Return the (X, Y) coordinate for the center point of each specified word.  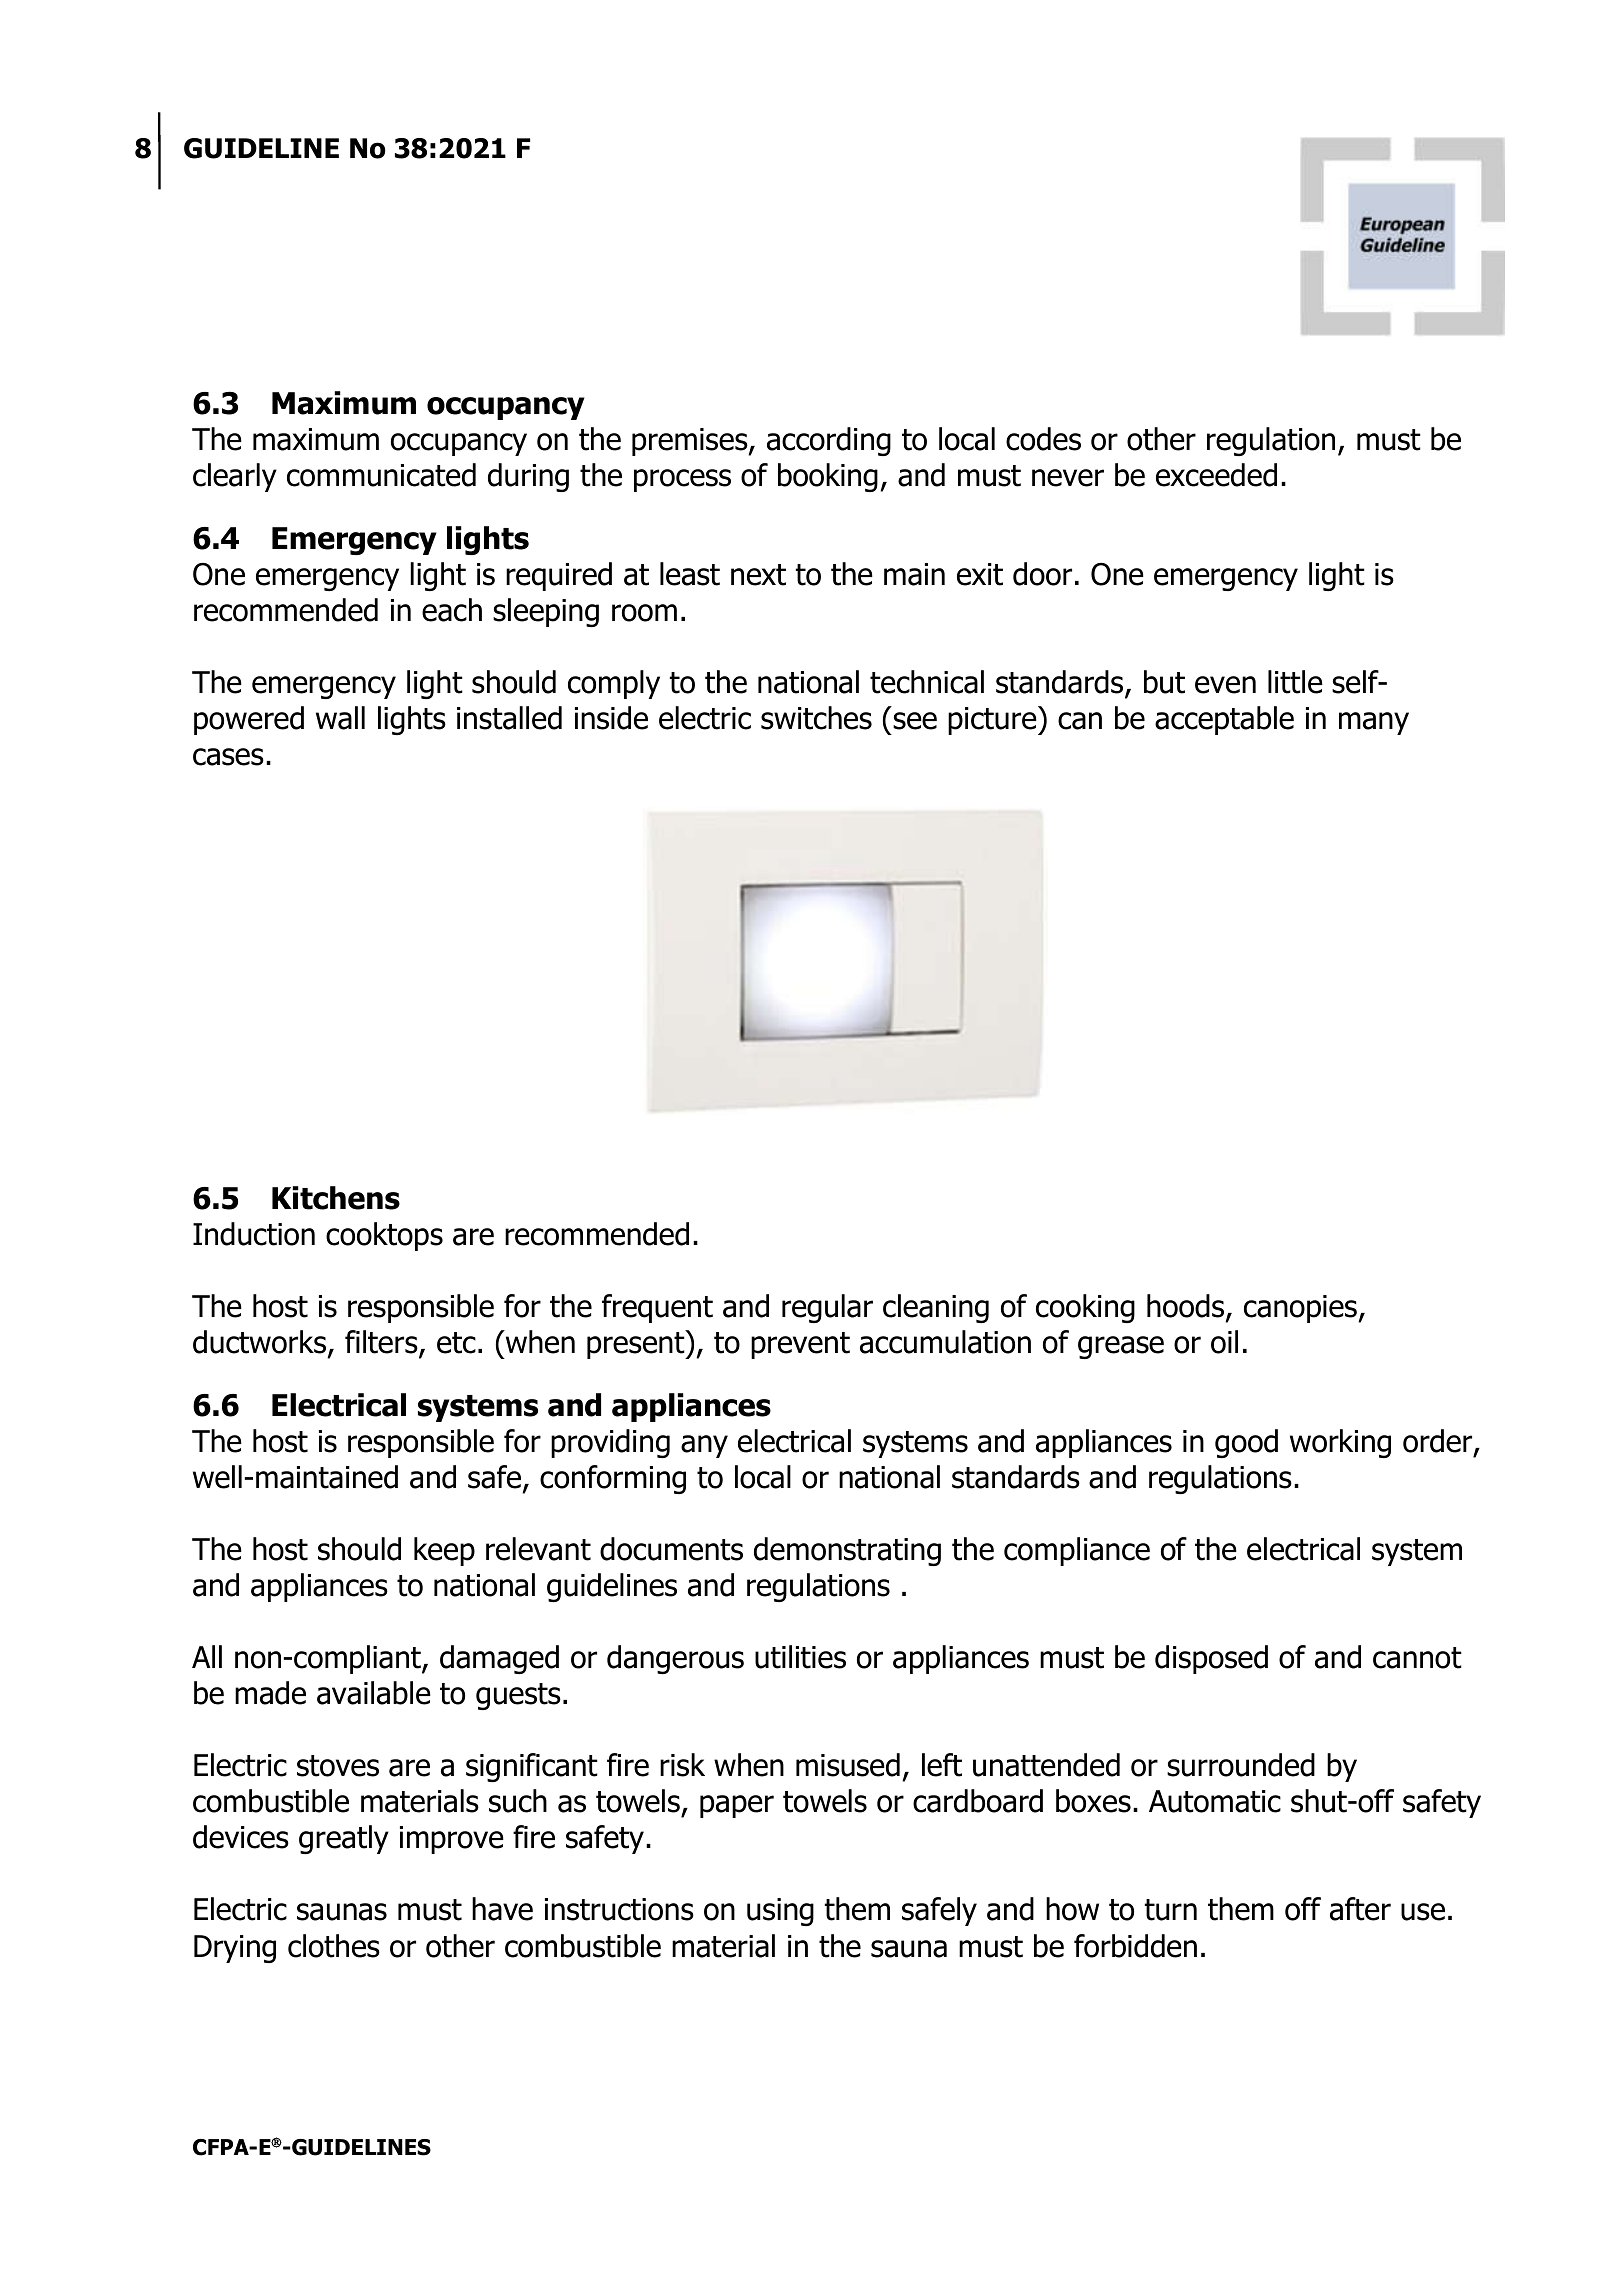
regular (827, 1308)
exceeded (1216, 475)
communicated (381, 475)
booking (828, 477)
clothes (334, 1946)
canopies (1300, 1309)
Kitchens (336, 1198)
